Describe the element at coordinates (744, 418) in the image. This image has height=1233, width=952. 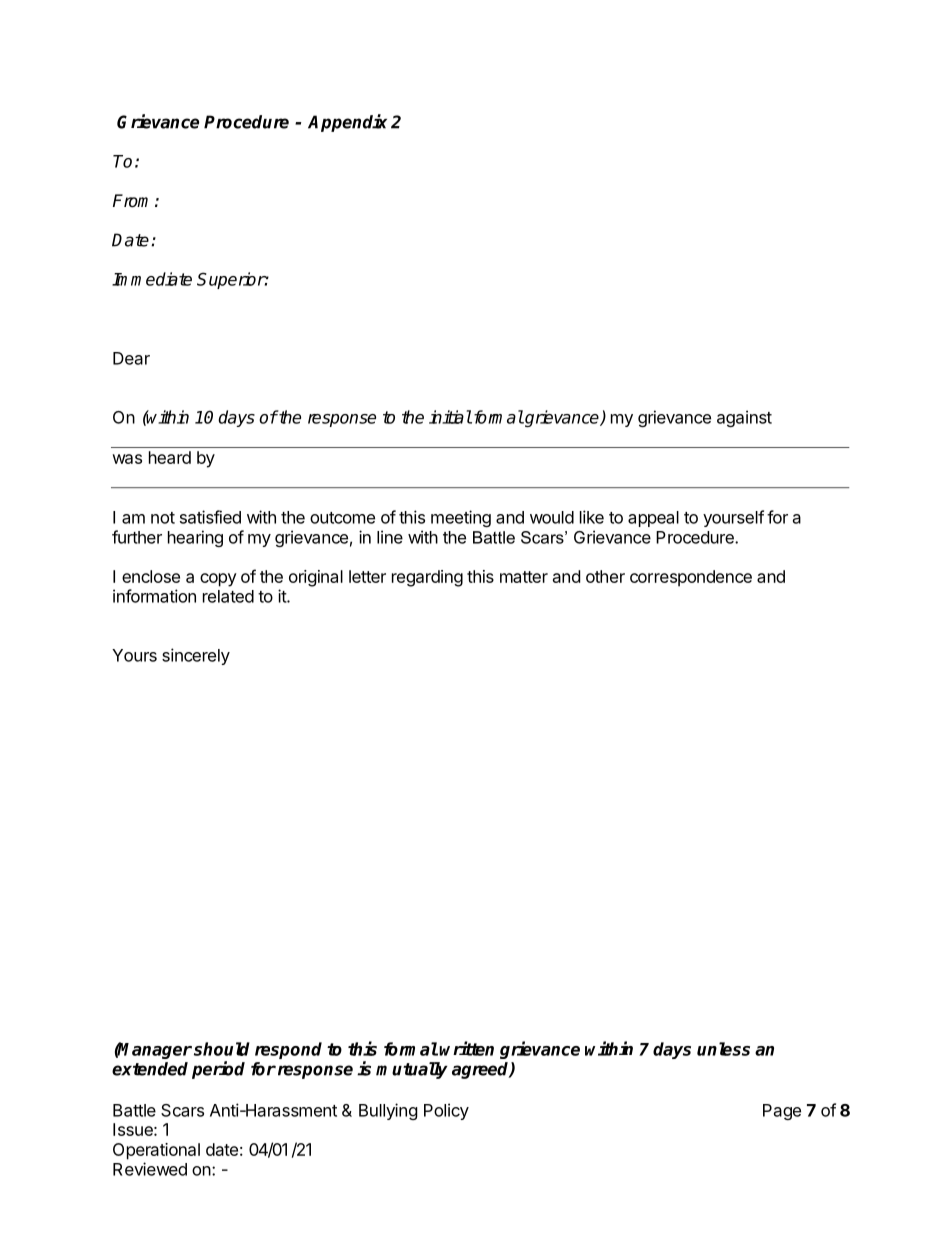
I see `against` at that location.
